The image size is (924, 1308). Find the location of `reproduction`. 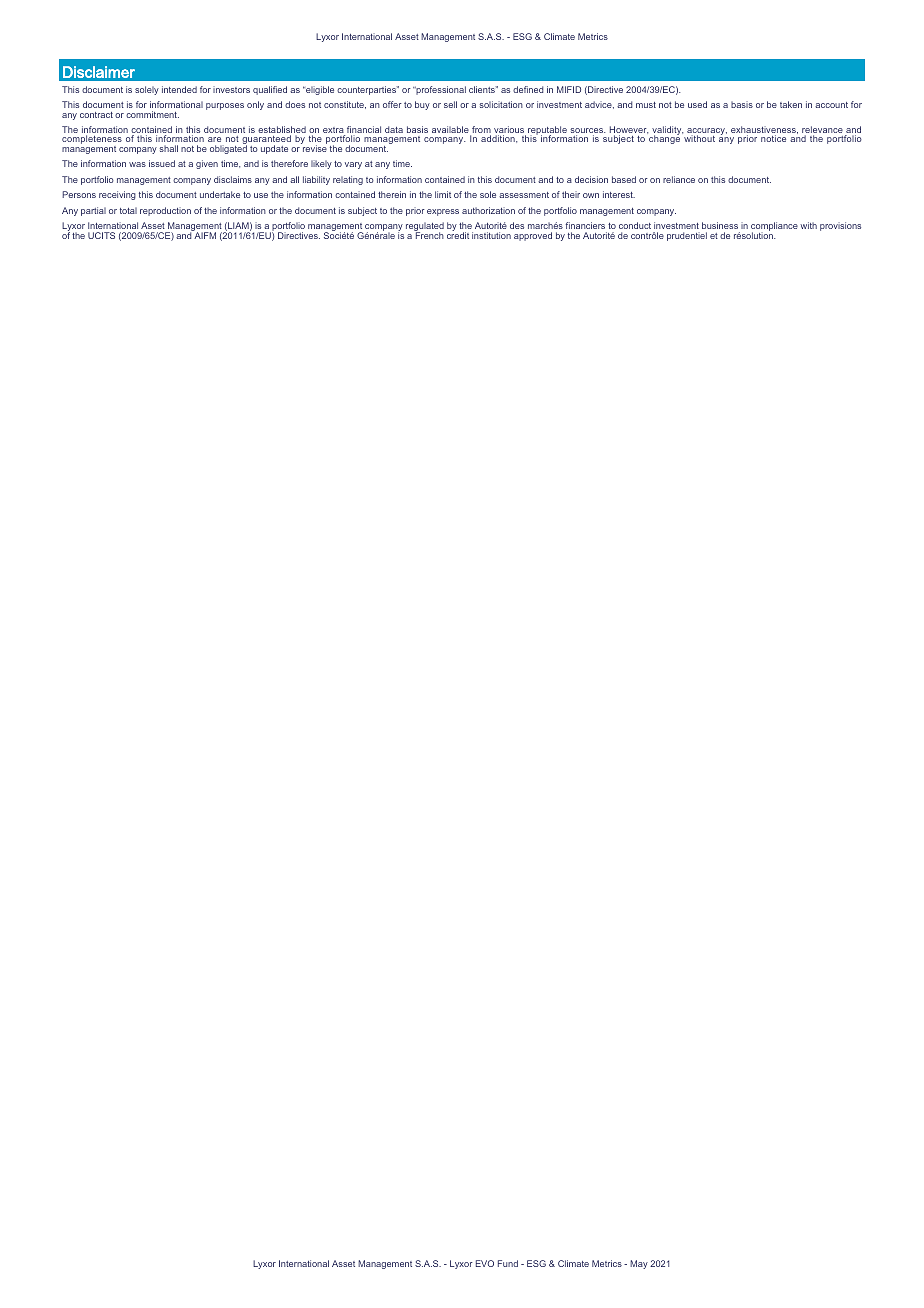

reproduction is located at coordinates (165, 211).
